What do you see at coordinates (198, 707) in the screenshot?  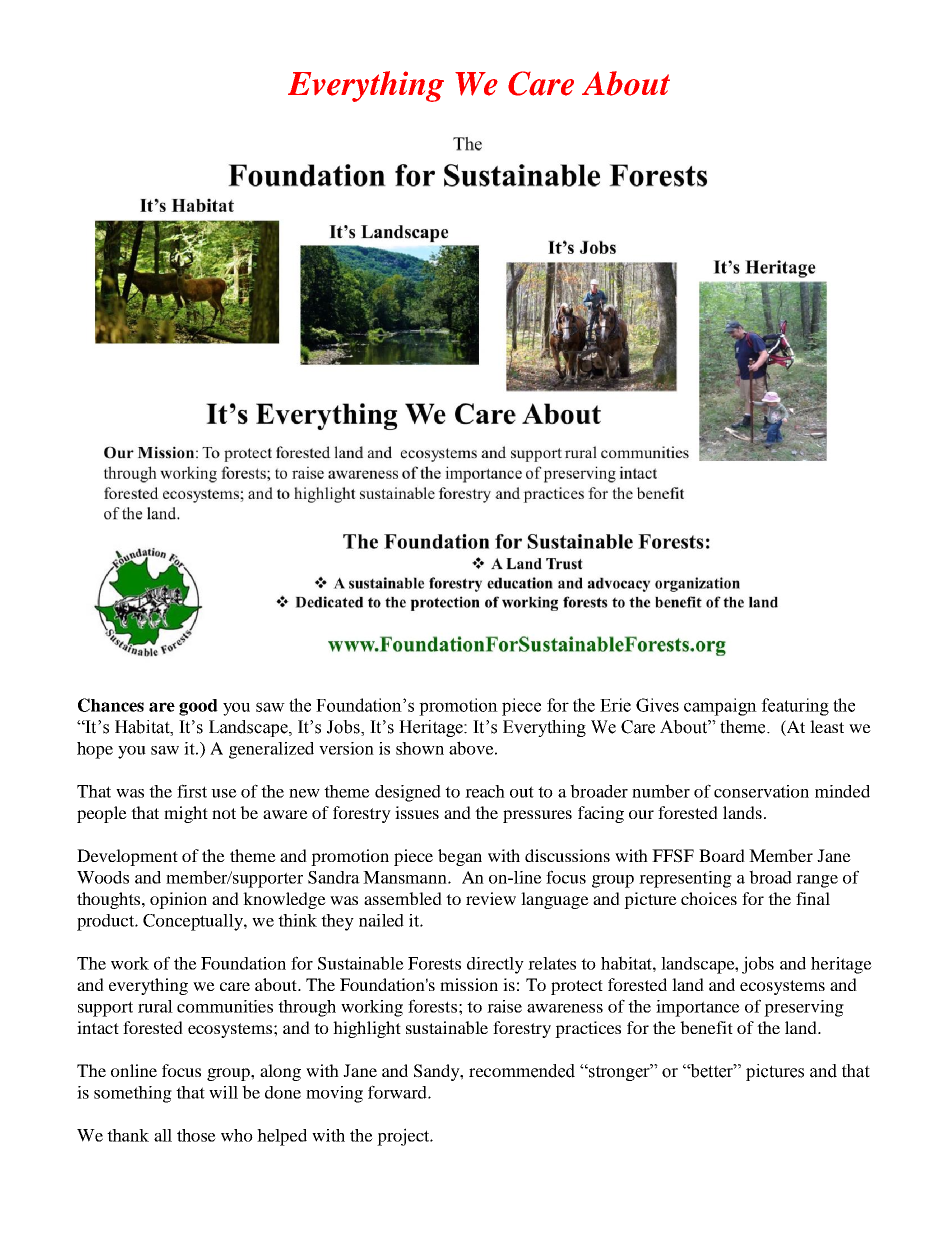 I see `good` at bounding box center [198, 707].
